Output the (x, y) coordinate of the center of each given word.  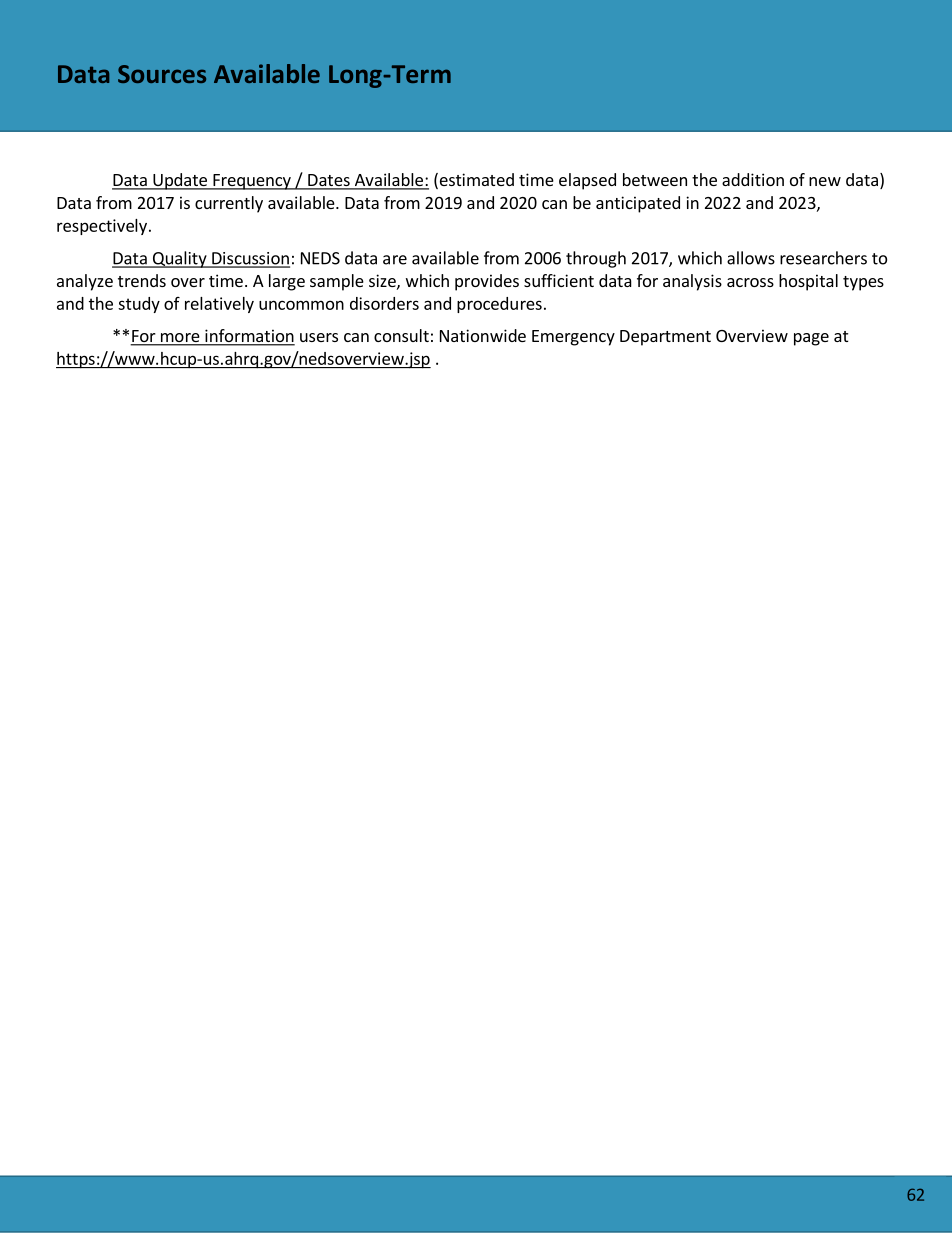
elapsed (587, 181)
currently (229, 204)
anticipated (638, 204)
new (825, 181)
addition (753, 179)
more (180, 339)
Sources (162, 74)
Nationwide (483, 335)
